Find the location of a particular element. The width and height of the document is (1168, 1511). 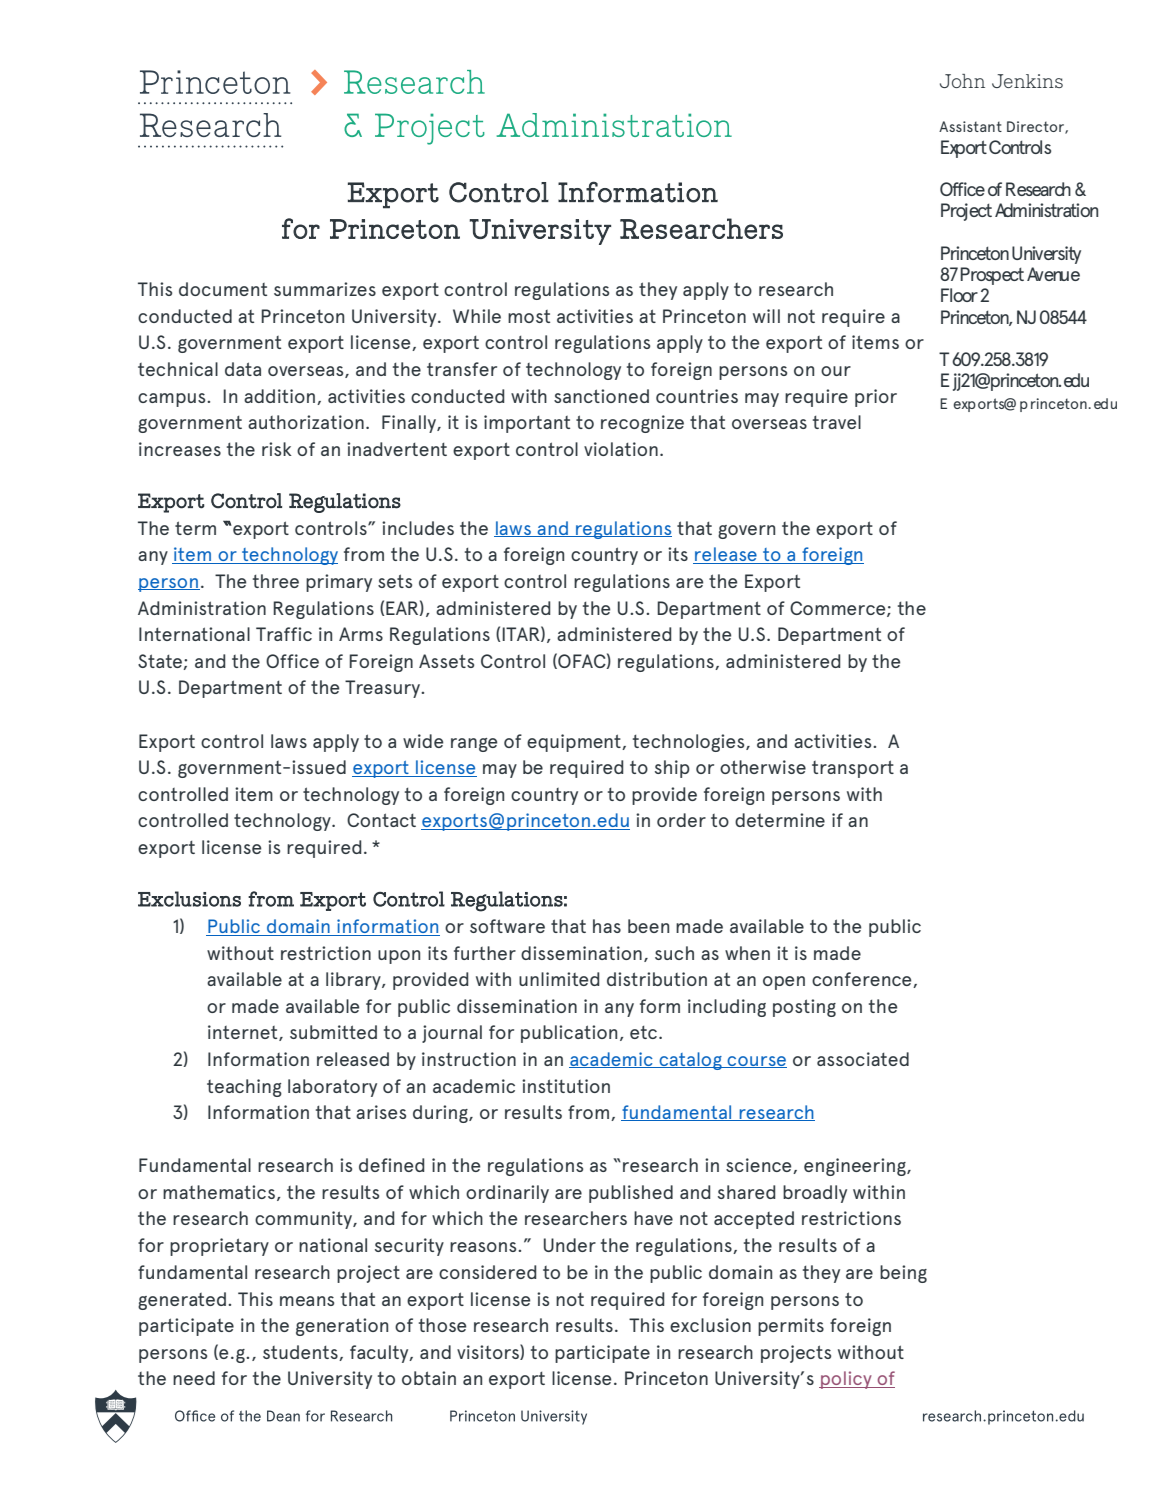

Under is located at coordinates (570, 1245).
